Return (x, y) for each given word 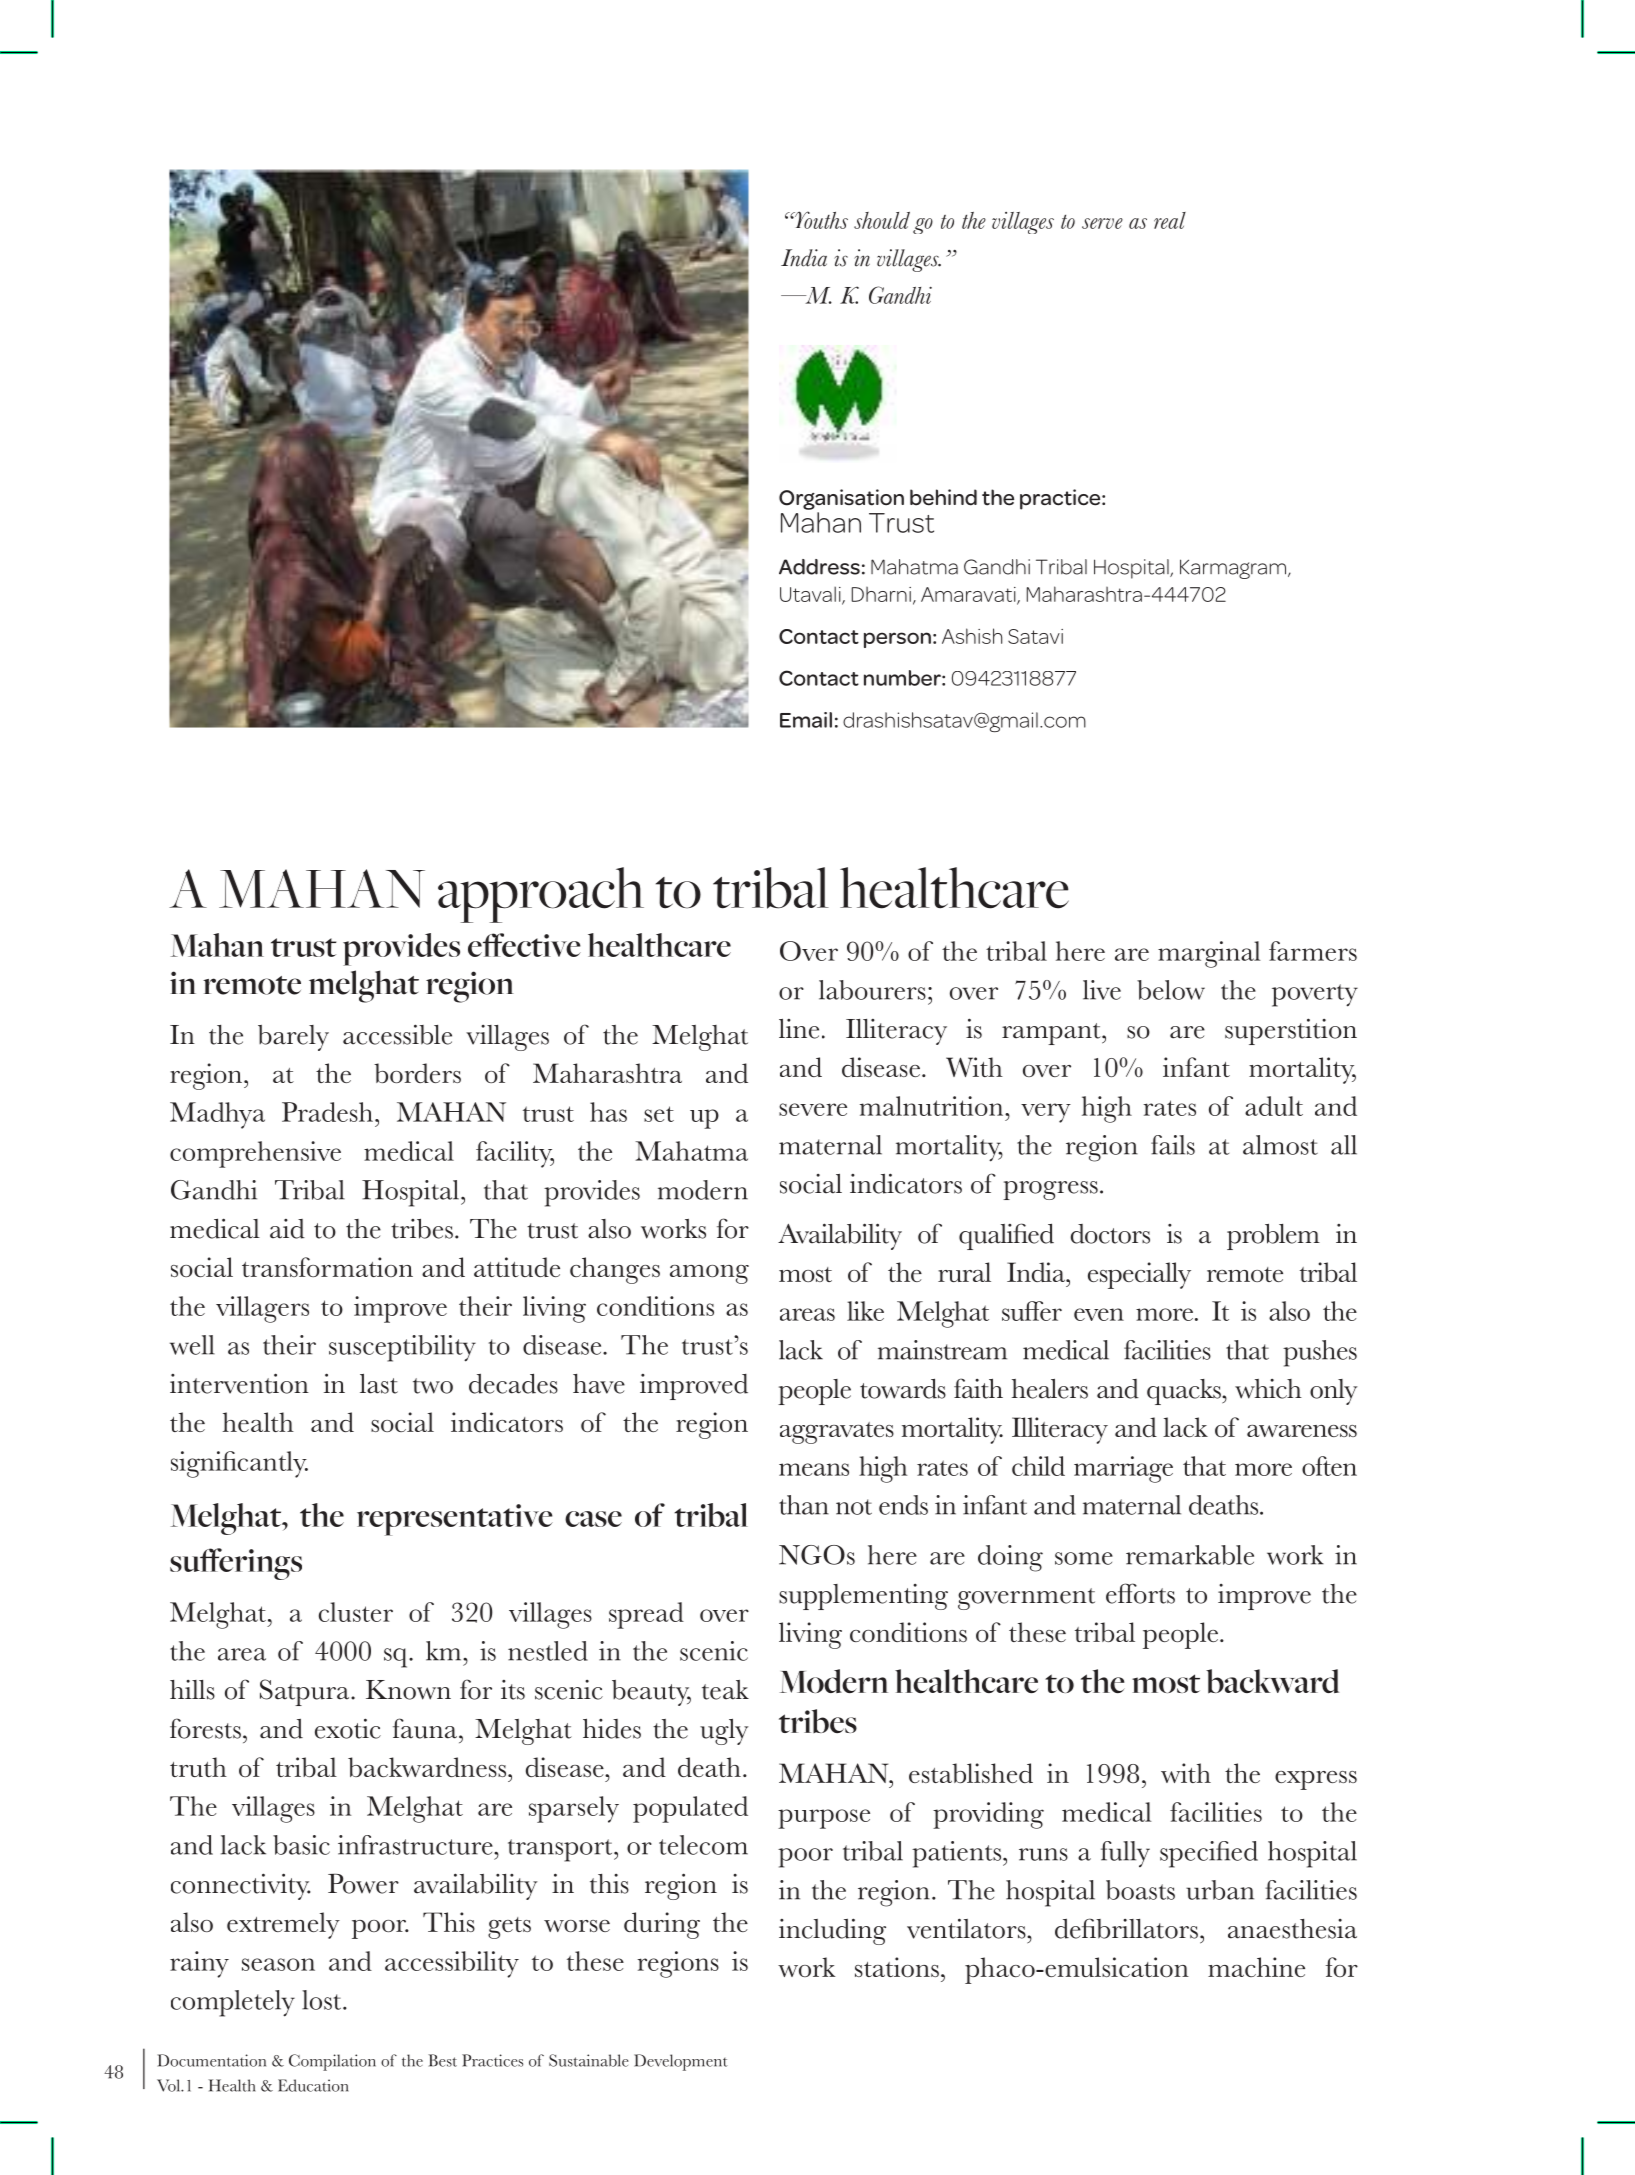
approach (541, 895)
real (1170, 220)
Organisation (841, 499)
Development (681, 2062)
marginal (1209, 954)
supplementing (863, 1597)
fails (1173, 1145)
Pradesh (327, 1112)
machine (1256, 1967)
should (882, 220)
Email (806, 720)
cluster (356, 1612)
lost (323, 2000)
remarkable (1190, 1555)
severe (813, 1109)
